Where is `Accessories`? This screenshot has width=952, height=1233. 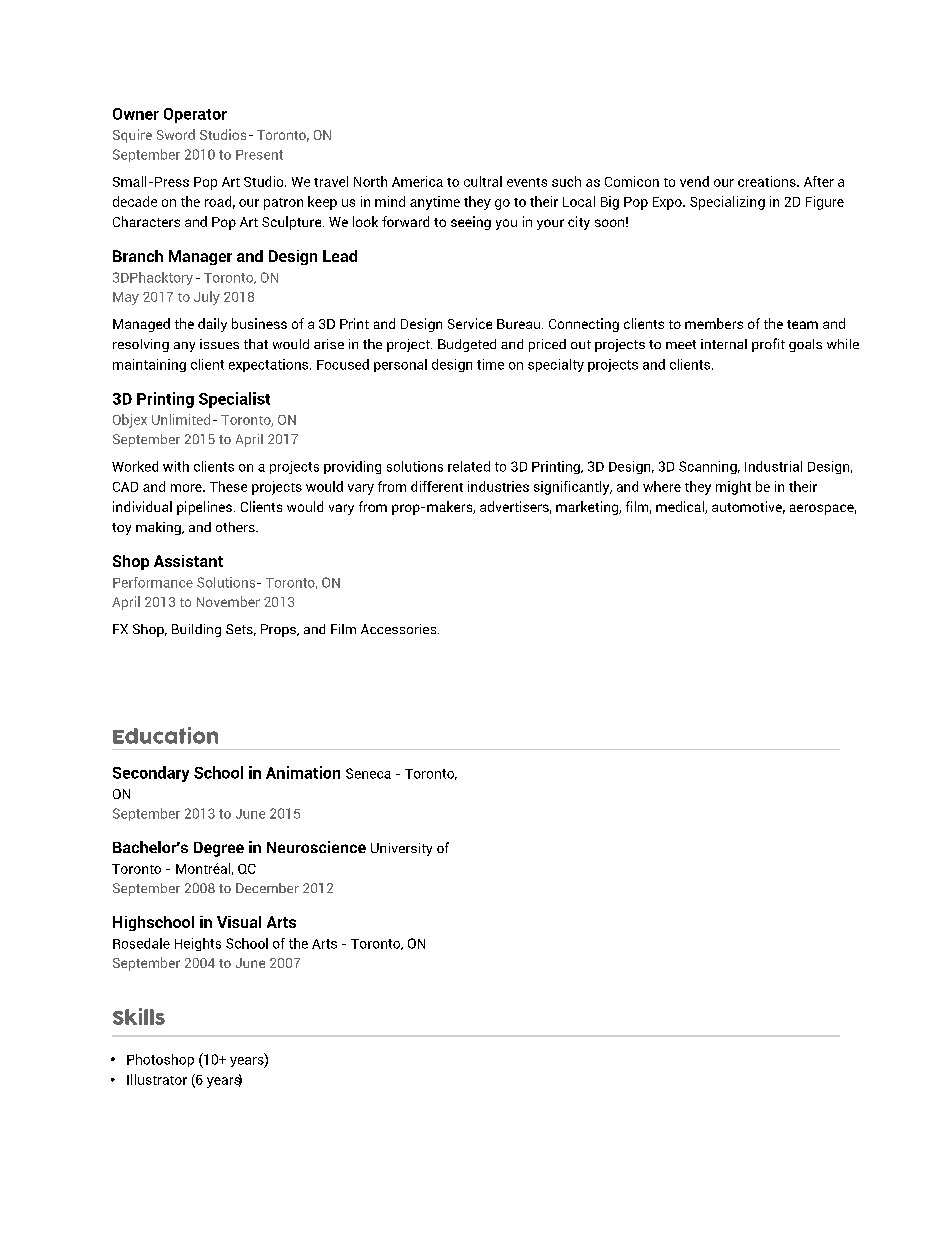 Accessories is located at coordinates (400, 629).
